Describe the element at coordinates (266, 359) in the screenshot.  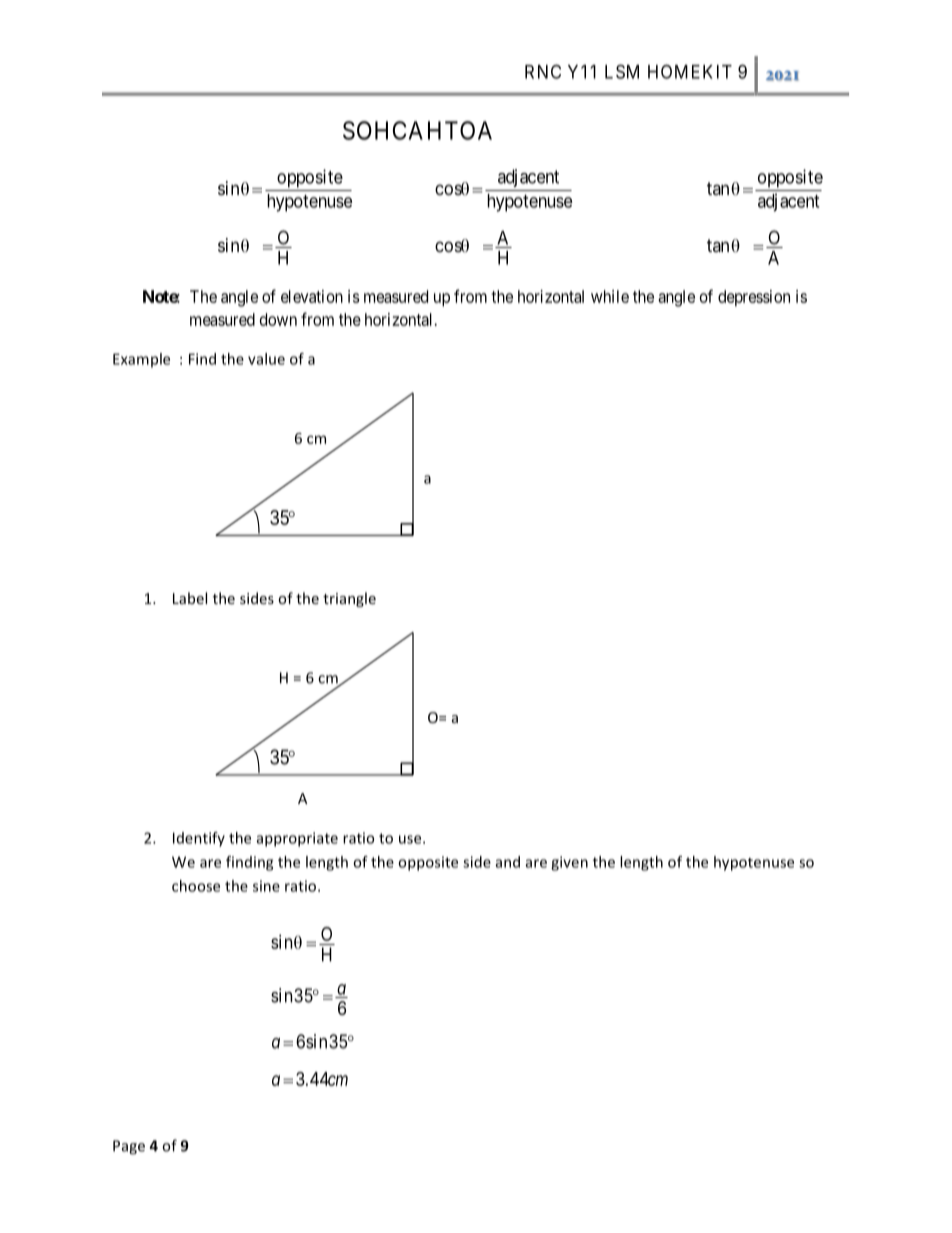
I see `value` at that location.
